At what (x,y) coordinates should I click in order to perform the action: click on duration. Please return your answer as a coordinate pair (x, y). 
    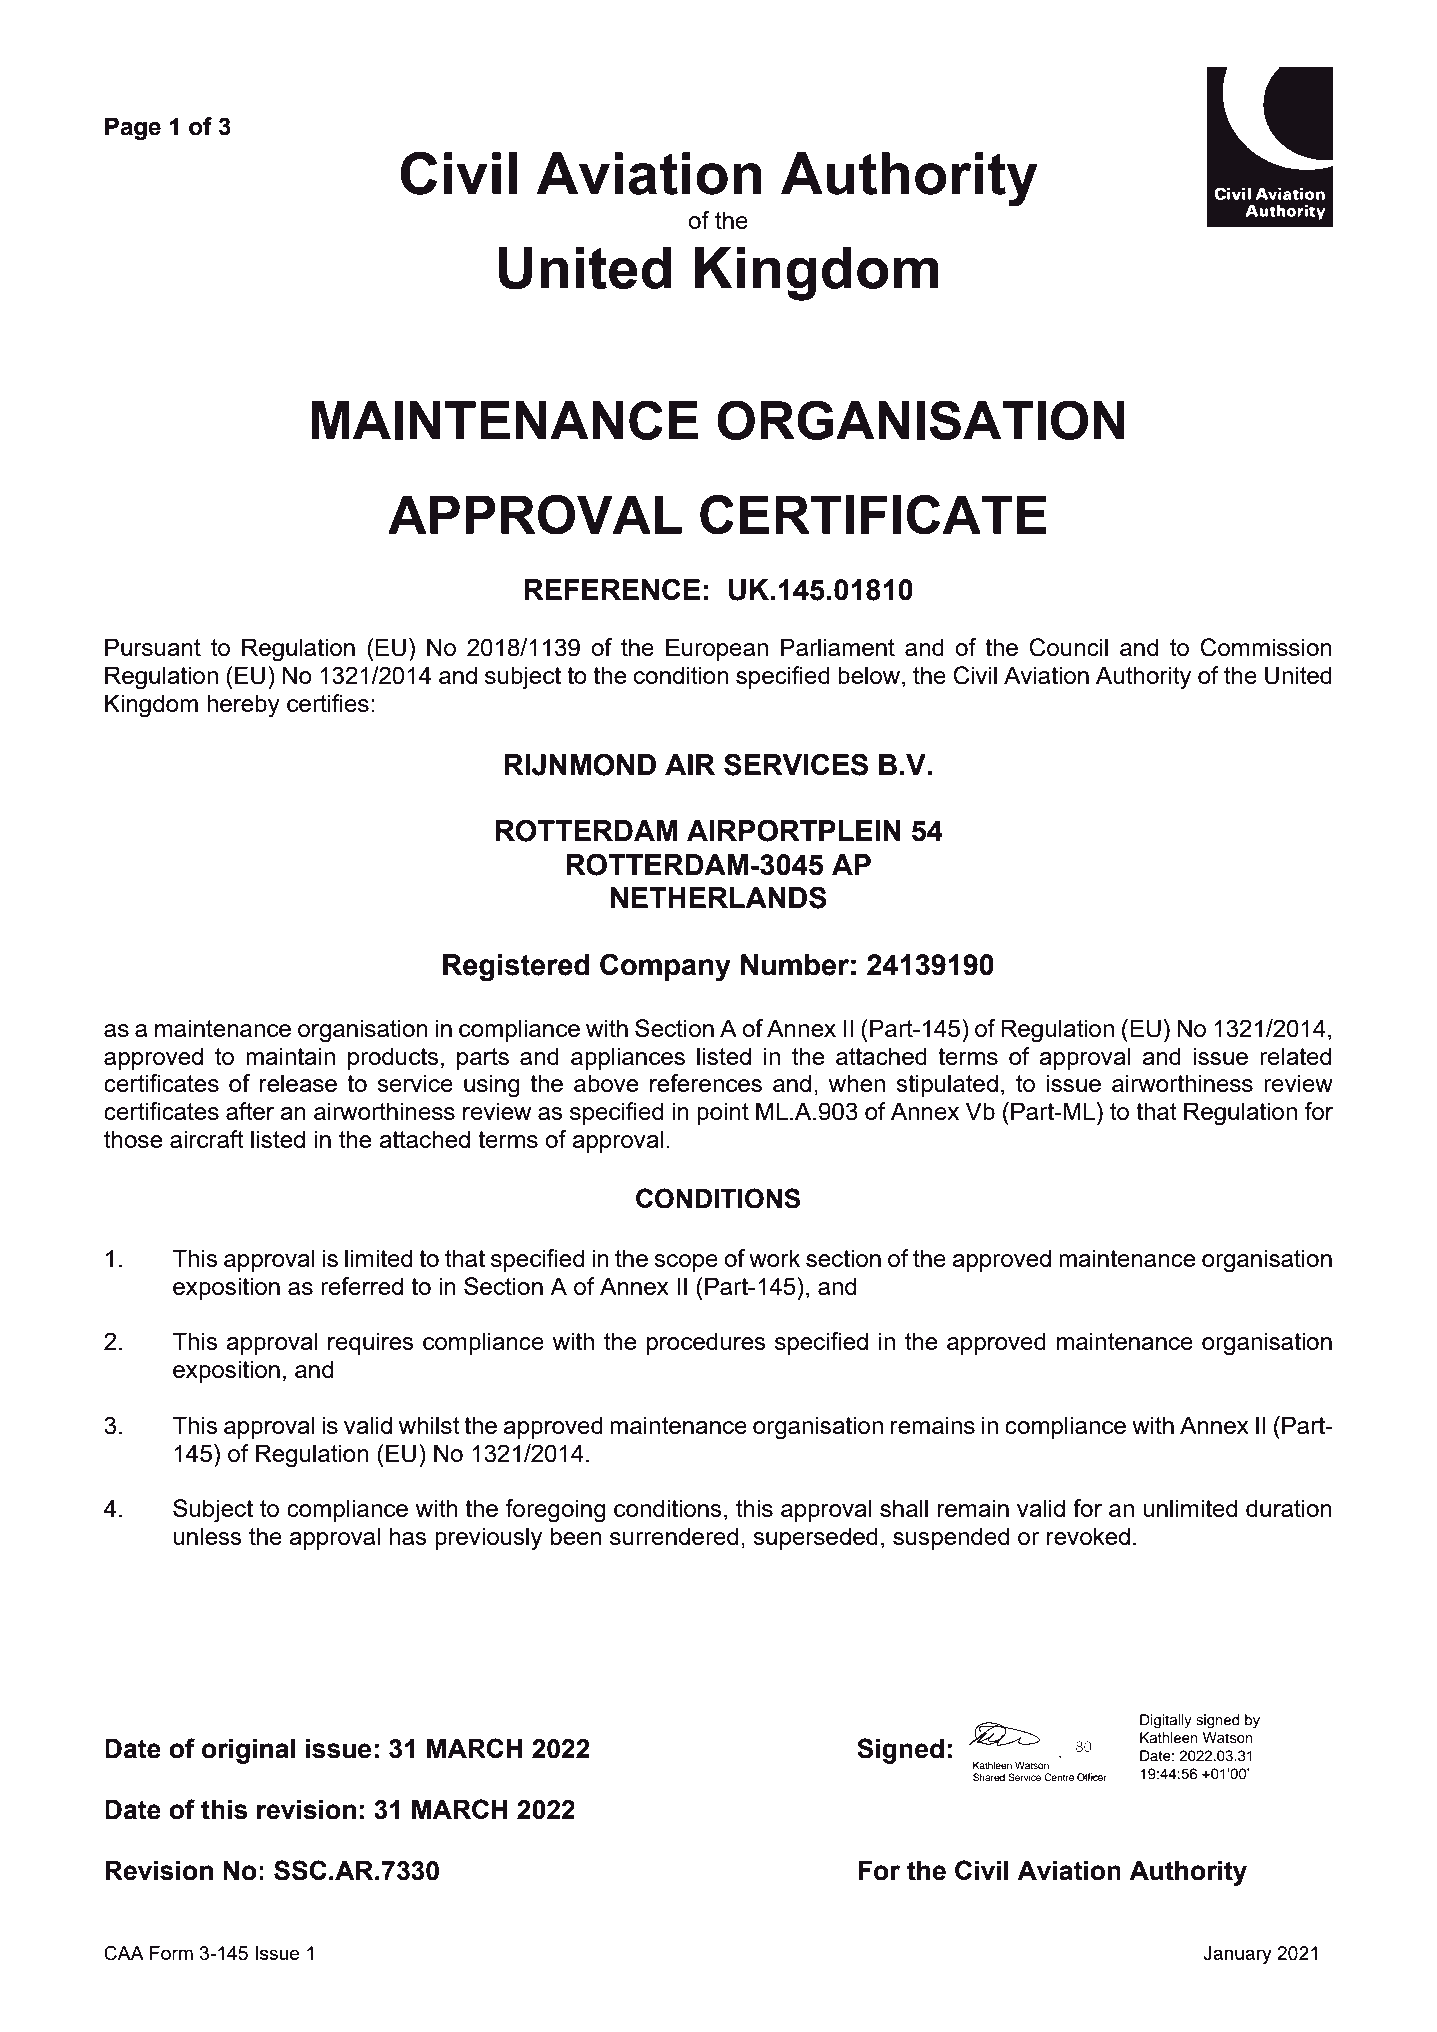
    Looking at the image, I should click on (1289, 1508).
